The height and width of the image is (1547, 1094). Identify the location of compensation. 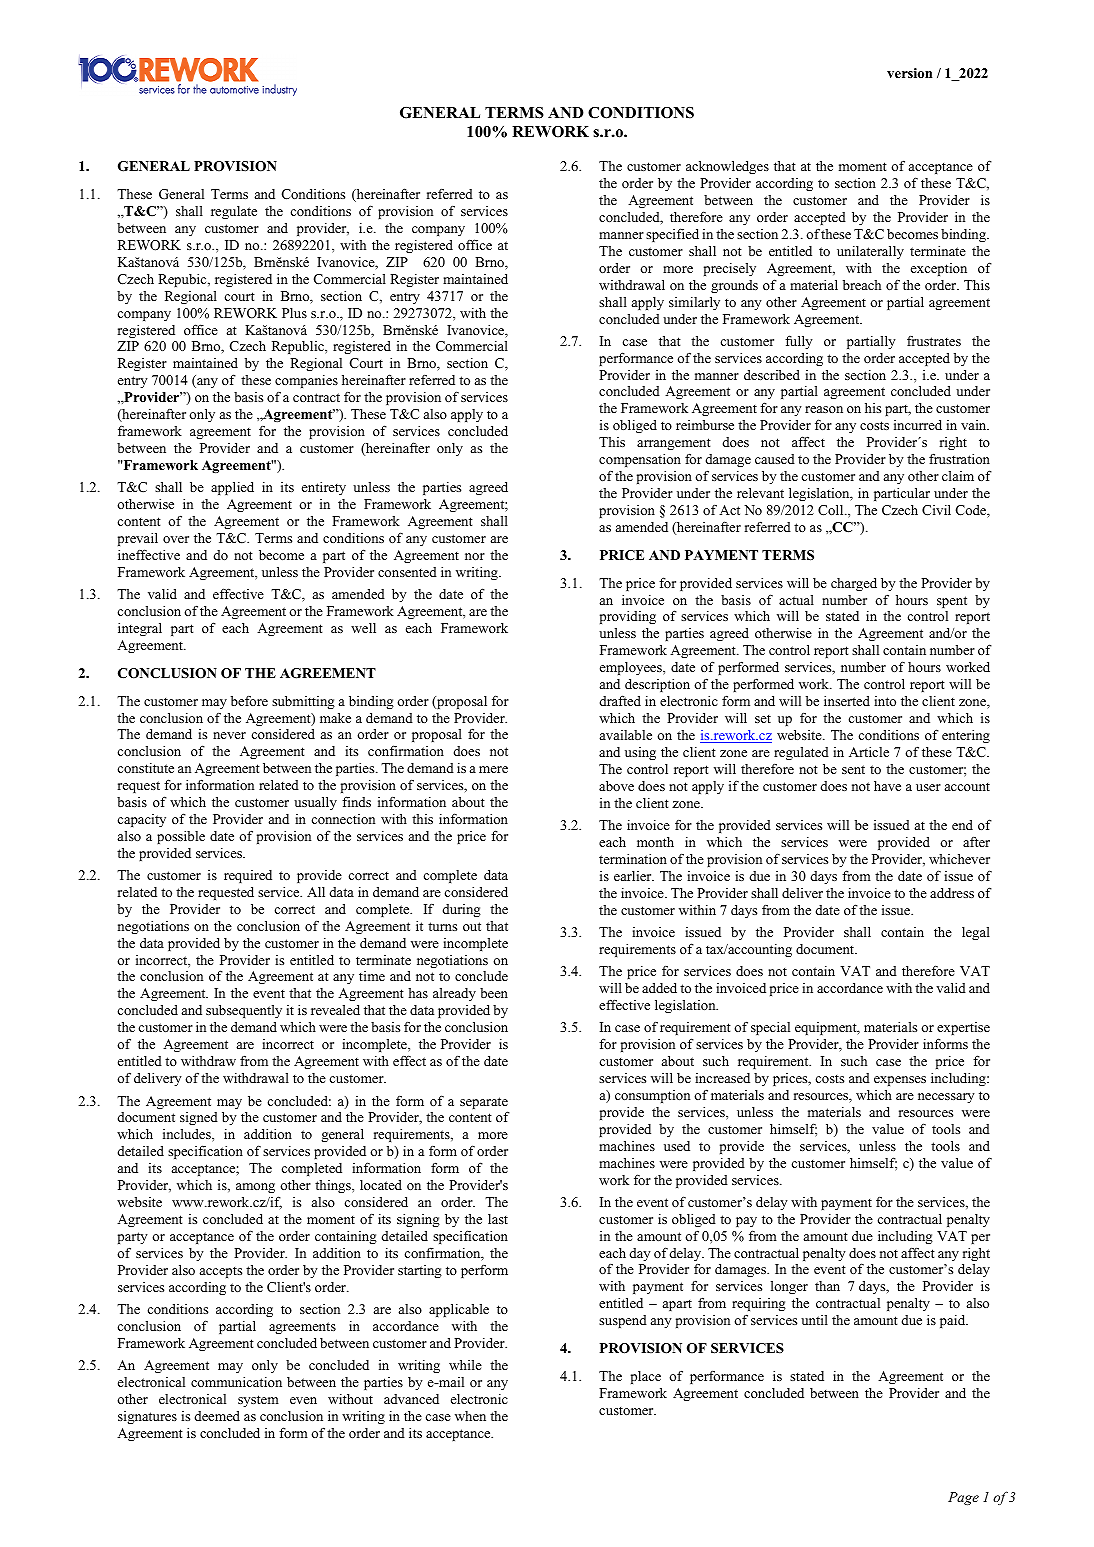
(640, 460).
